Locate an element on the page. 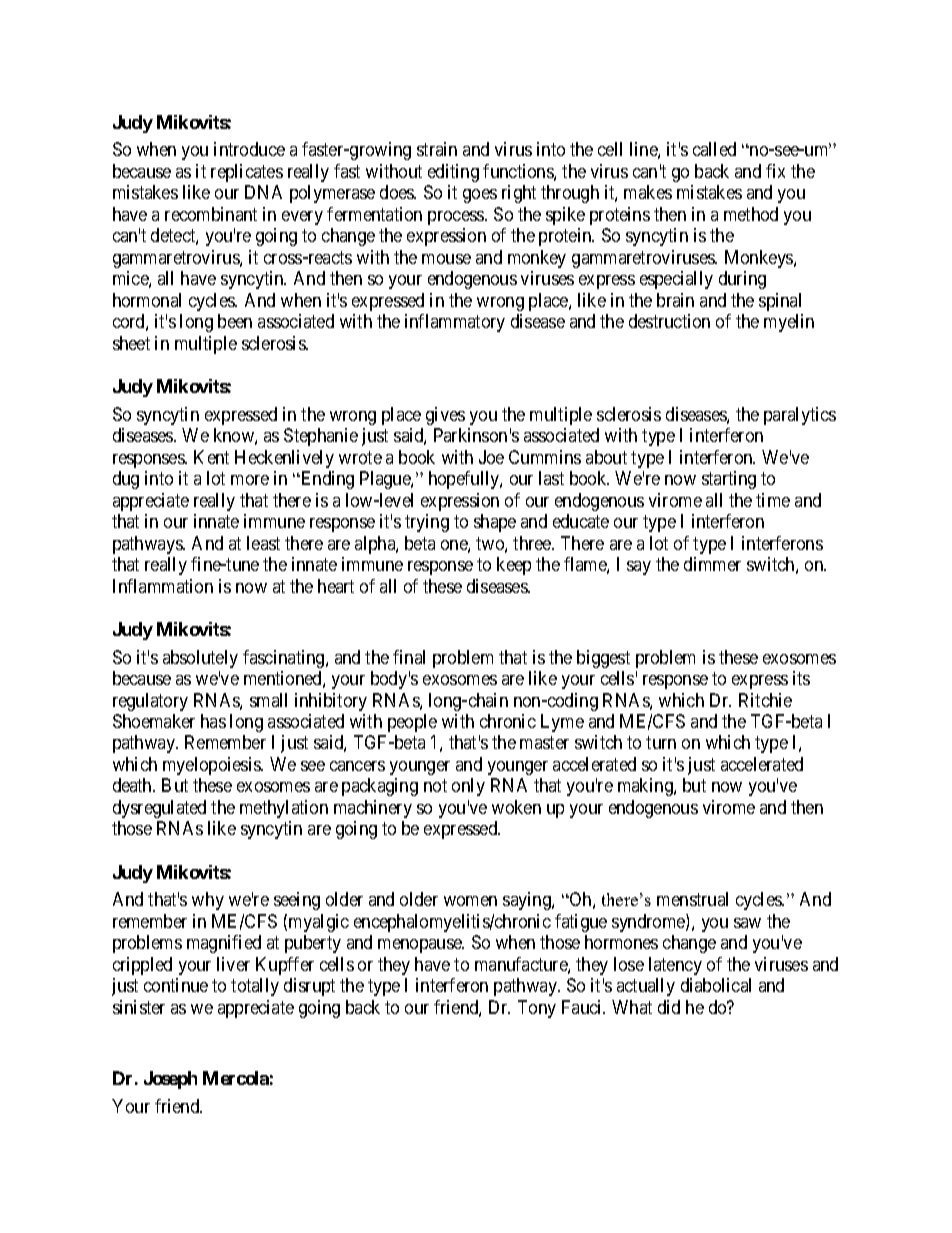 The height and width of the image is (1233, 952). replicates is located at coordinates (247, 173).
